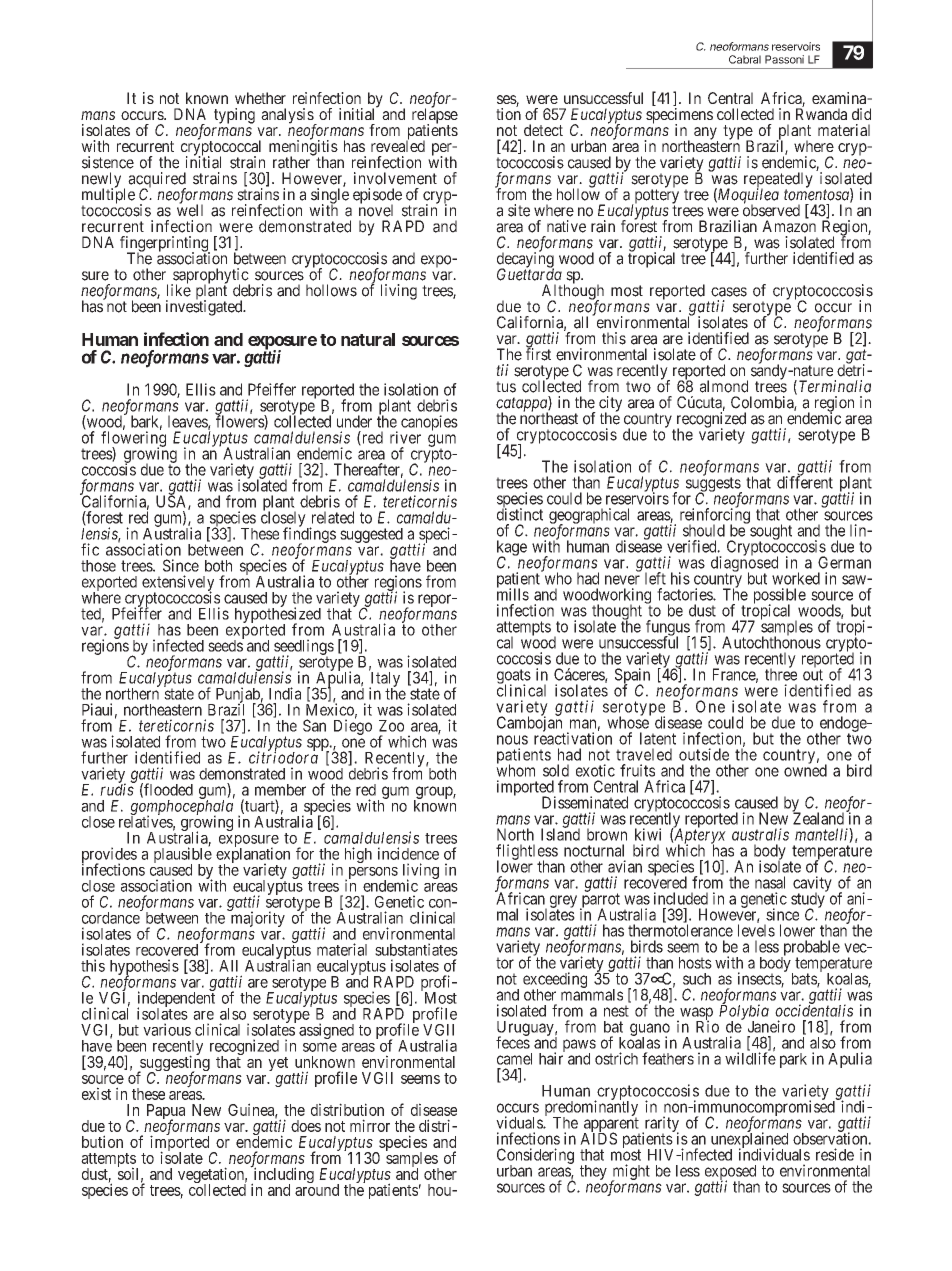 The height and width of the screenshot is (1271, 952). I want to click on Cabral, so click(745, 59).
